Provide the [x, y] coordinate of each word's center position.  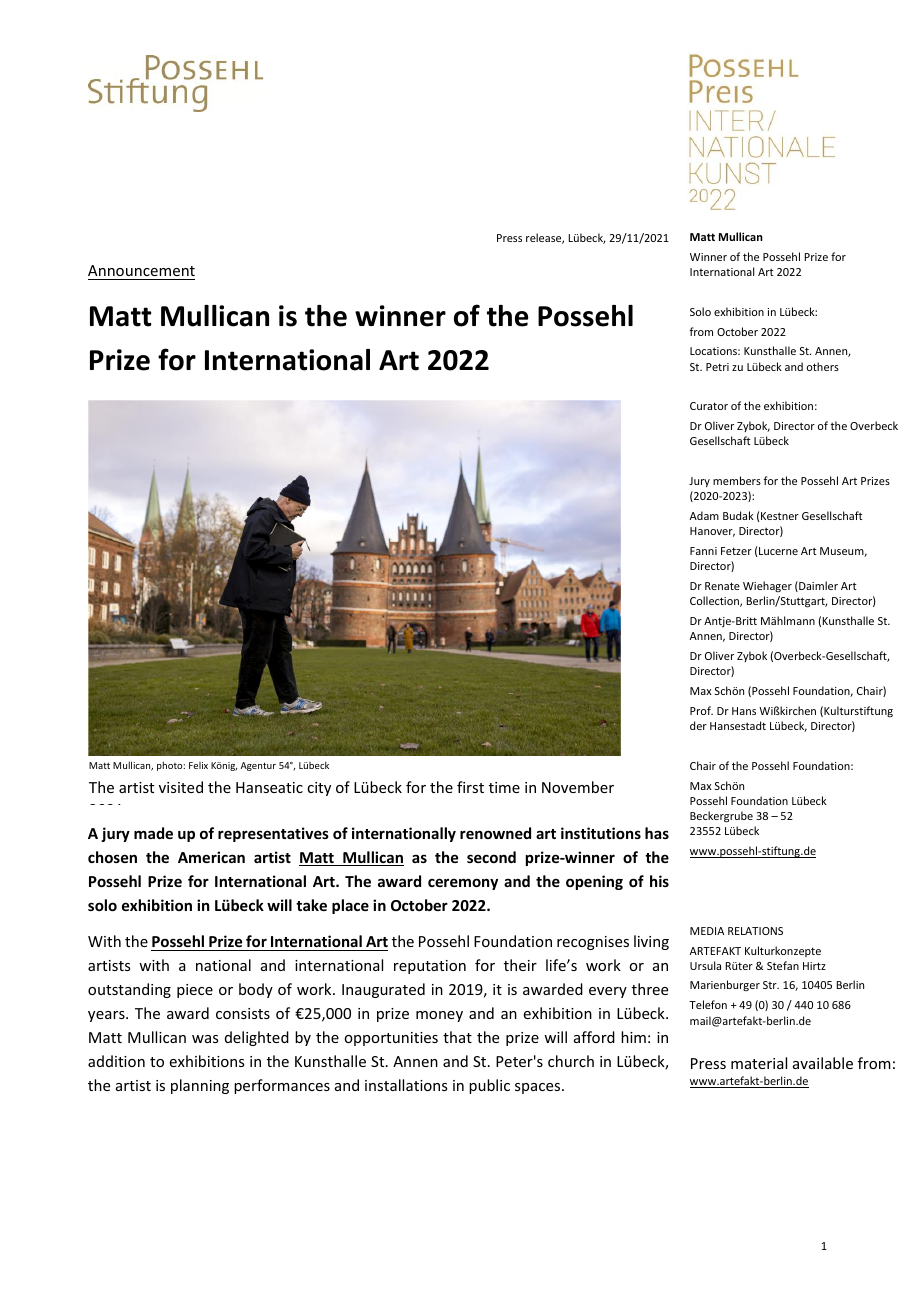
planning [200, 1086]
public [489, 1086]
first [470, 787]
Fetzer [736, 551]
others [823, 366]
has [657, 833]
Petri [717, 367]
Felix [198, 765]
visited [181, 787]
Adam [704, 515]
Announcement [141, 270]
